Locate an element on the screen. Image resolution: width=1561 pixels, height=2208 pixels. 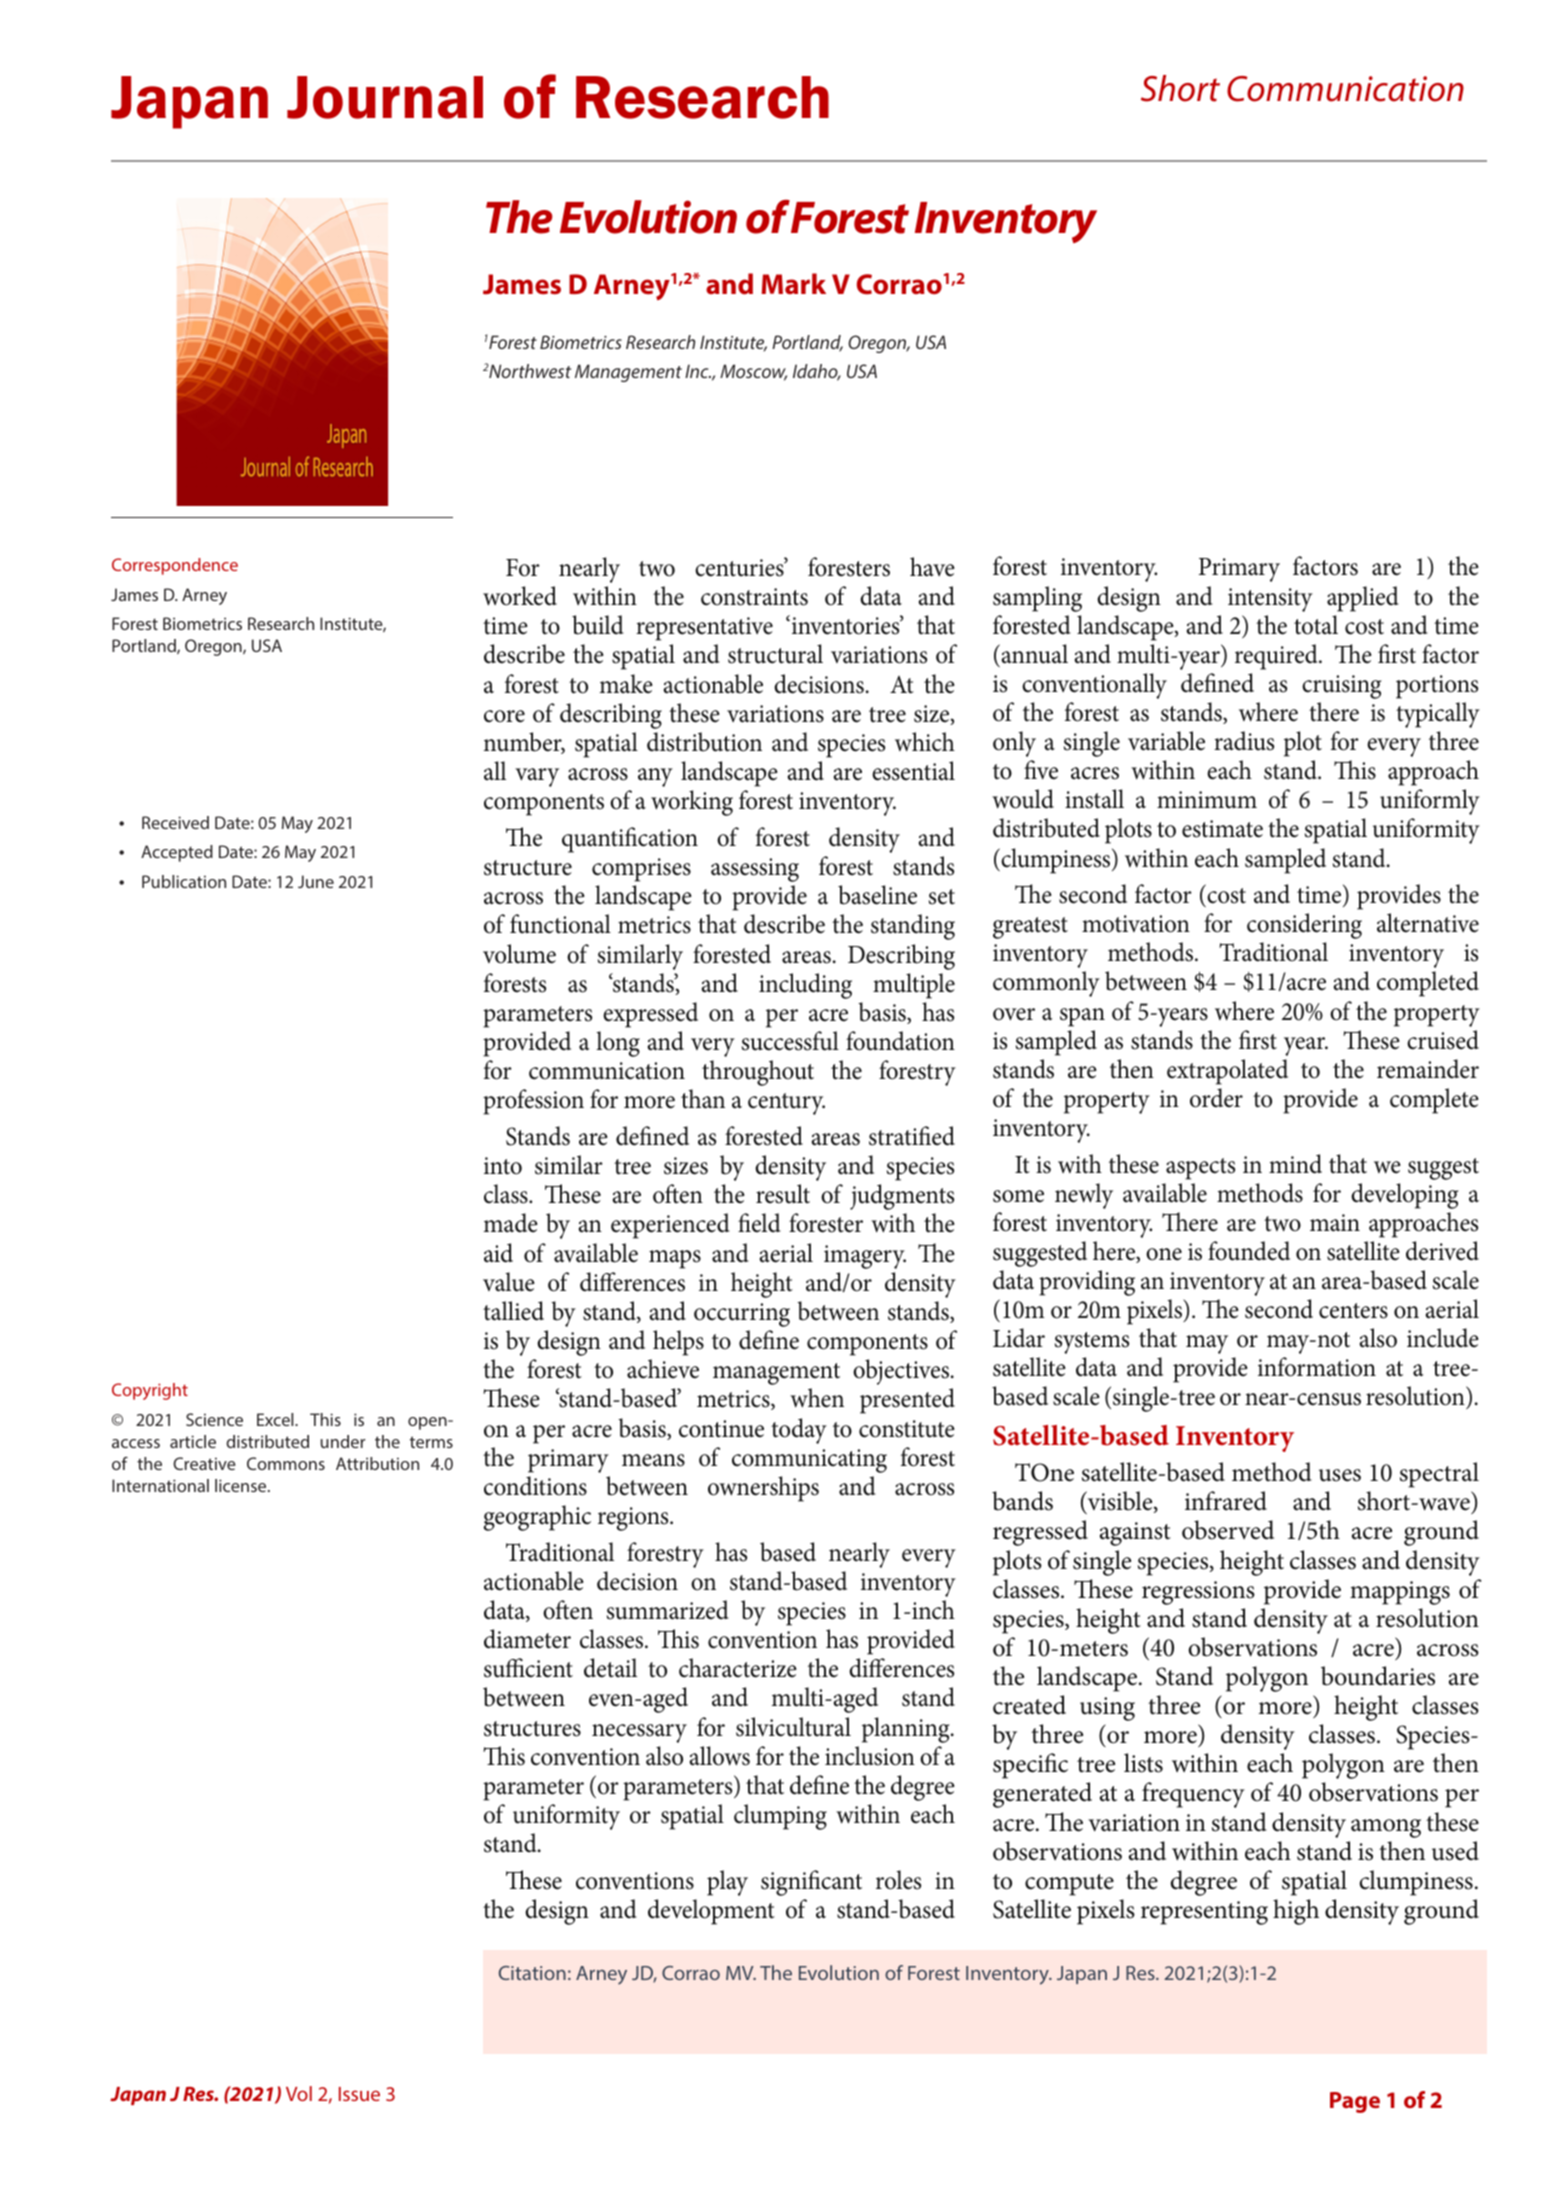
Issue is located at coordinates (359, 2094).
